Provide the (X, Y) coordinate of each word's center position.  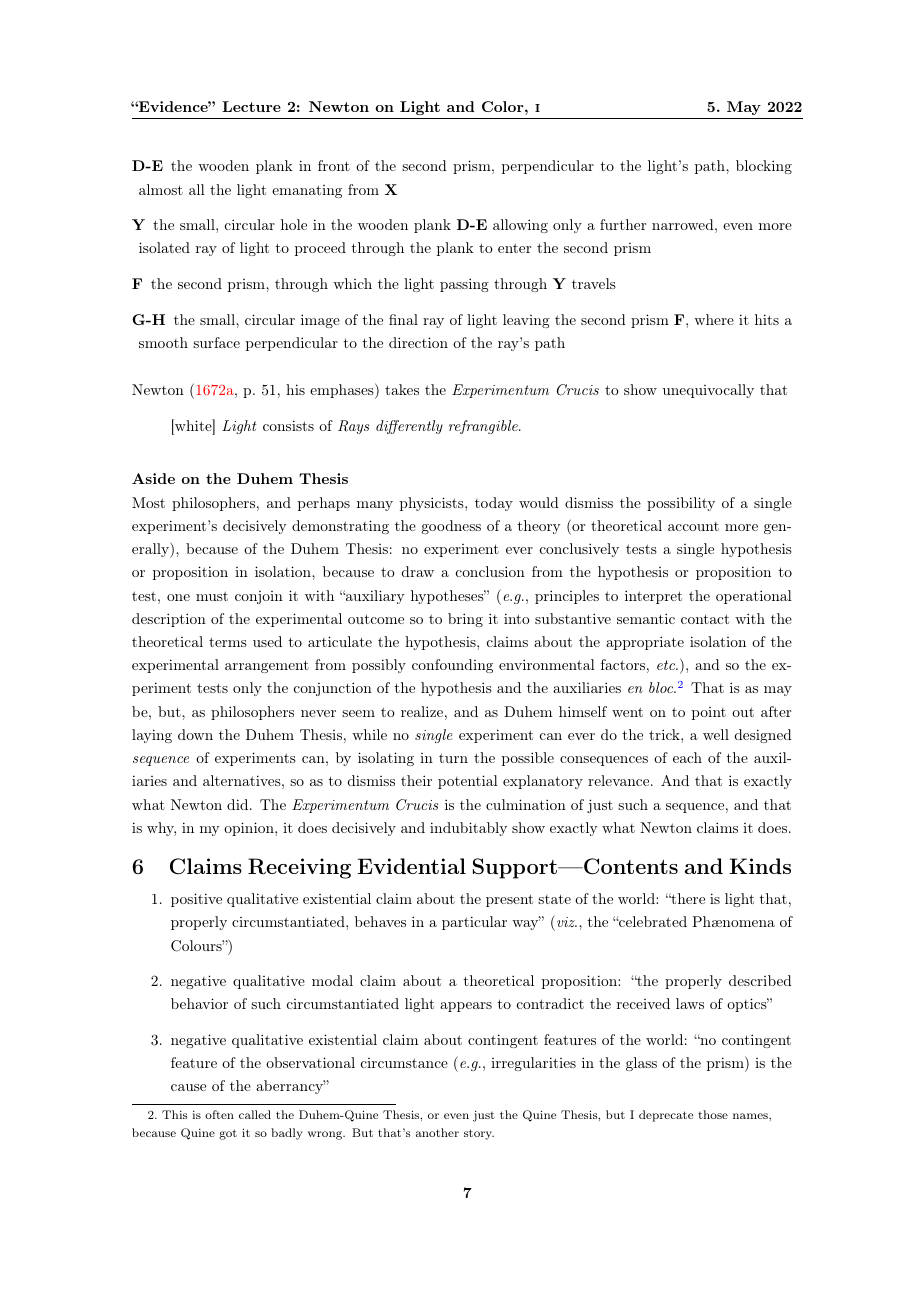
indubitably (468, 829)
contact (705, 619)
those (713, 1114)
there (687, 898)
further (623, 224)
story (479, 1134)
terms (228, 642)
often (219, 1114)
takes (402, 389)
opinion (250, 829)
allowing (520, 226)
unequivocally (708, 391)
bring (465, 620)
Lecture (251, 106)
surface (216, 342)
